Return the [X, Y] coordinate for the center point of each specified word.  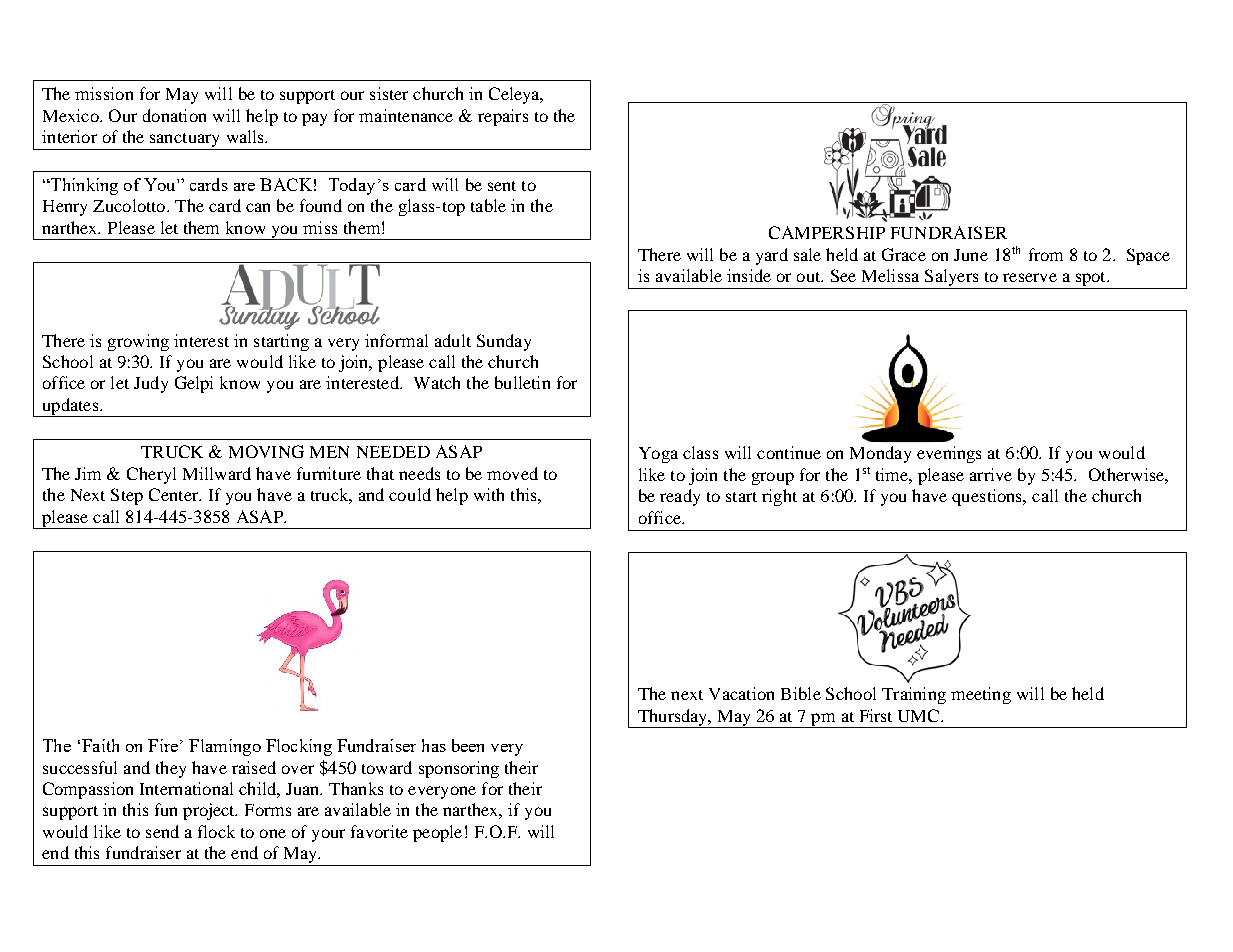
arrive [991, 474]
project [210, 811]
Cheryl [151, 475]
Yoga [658, 455]
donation [174, 115]
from [1046, 254]
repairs [503, 117]
